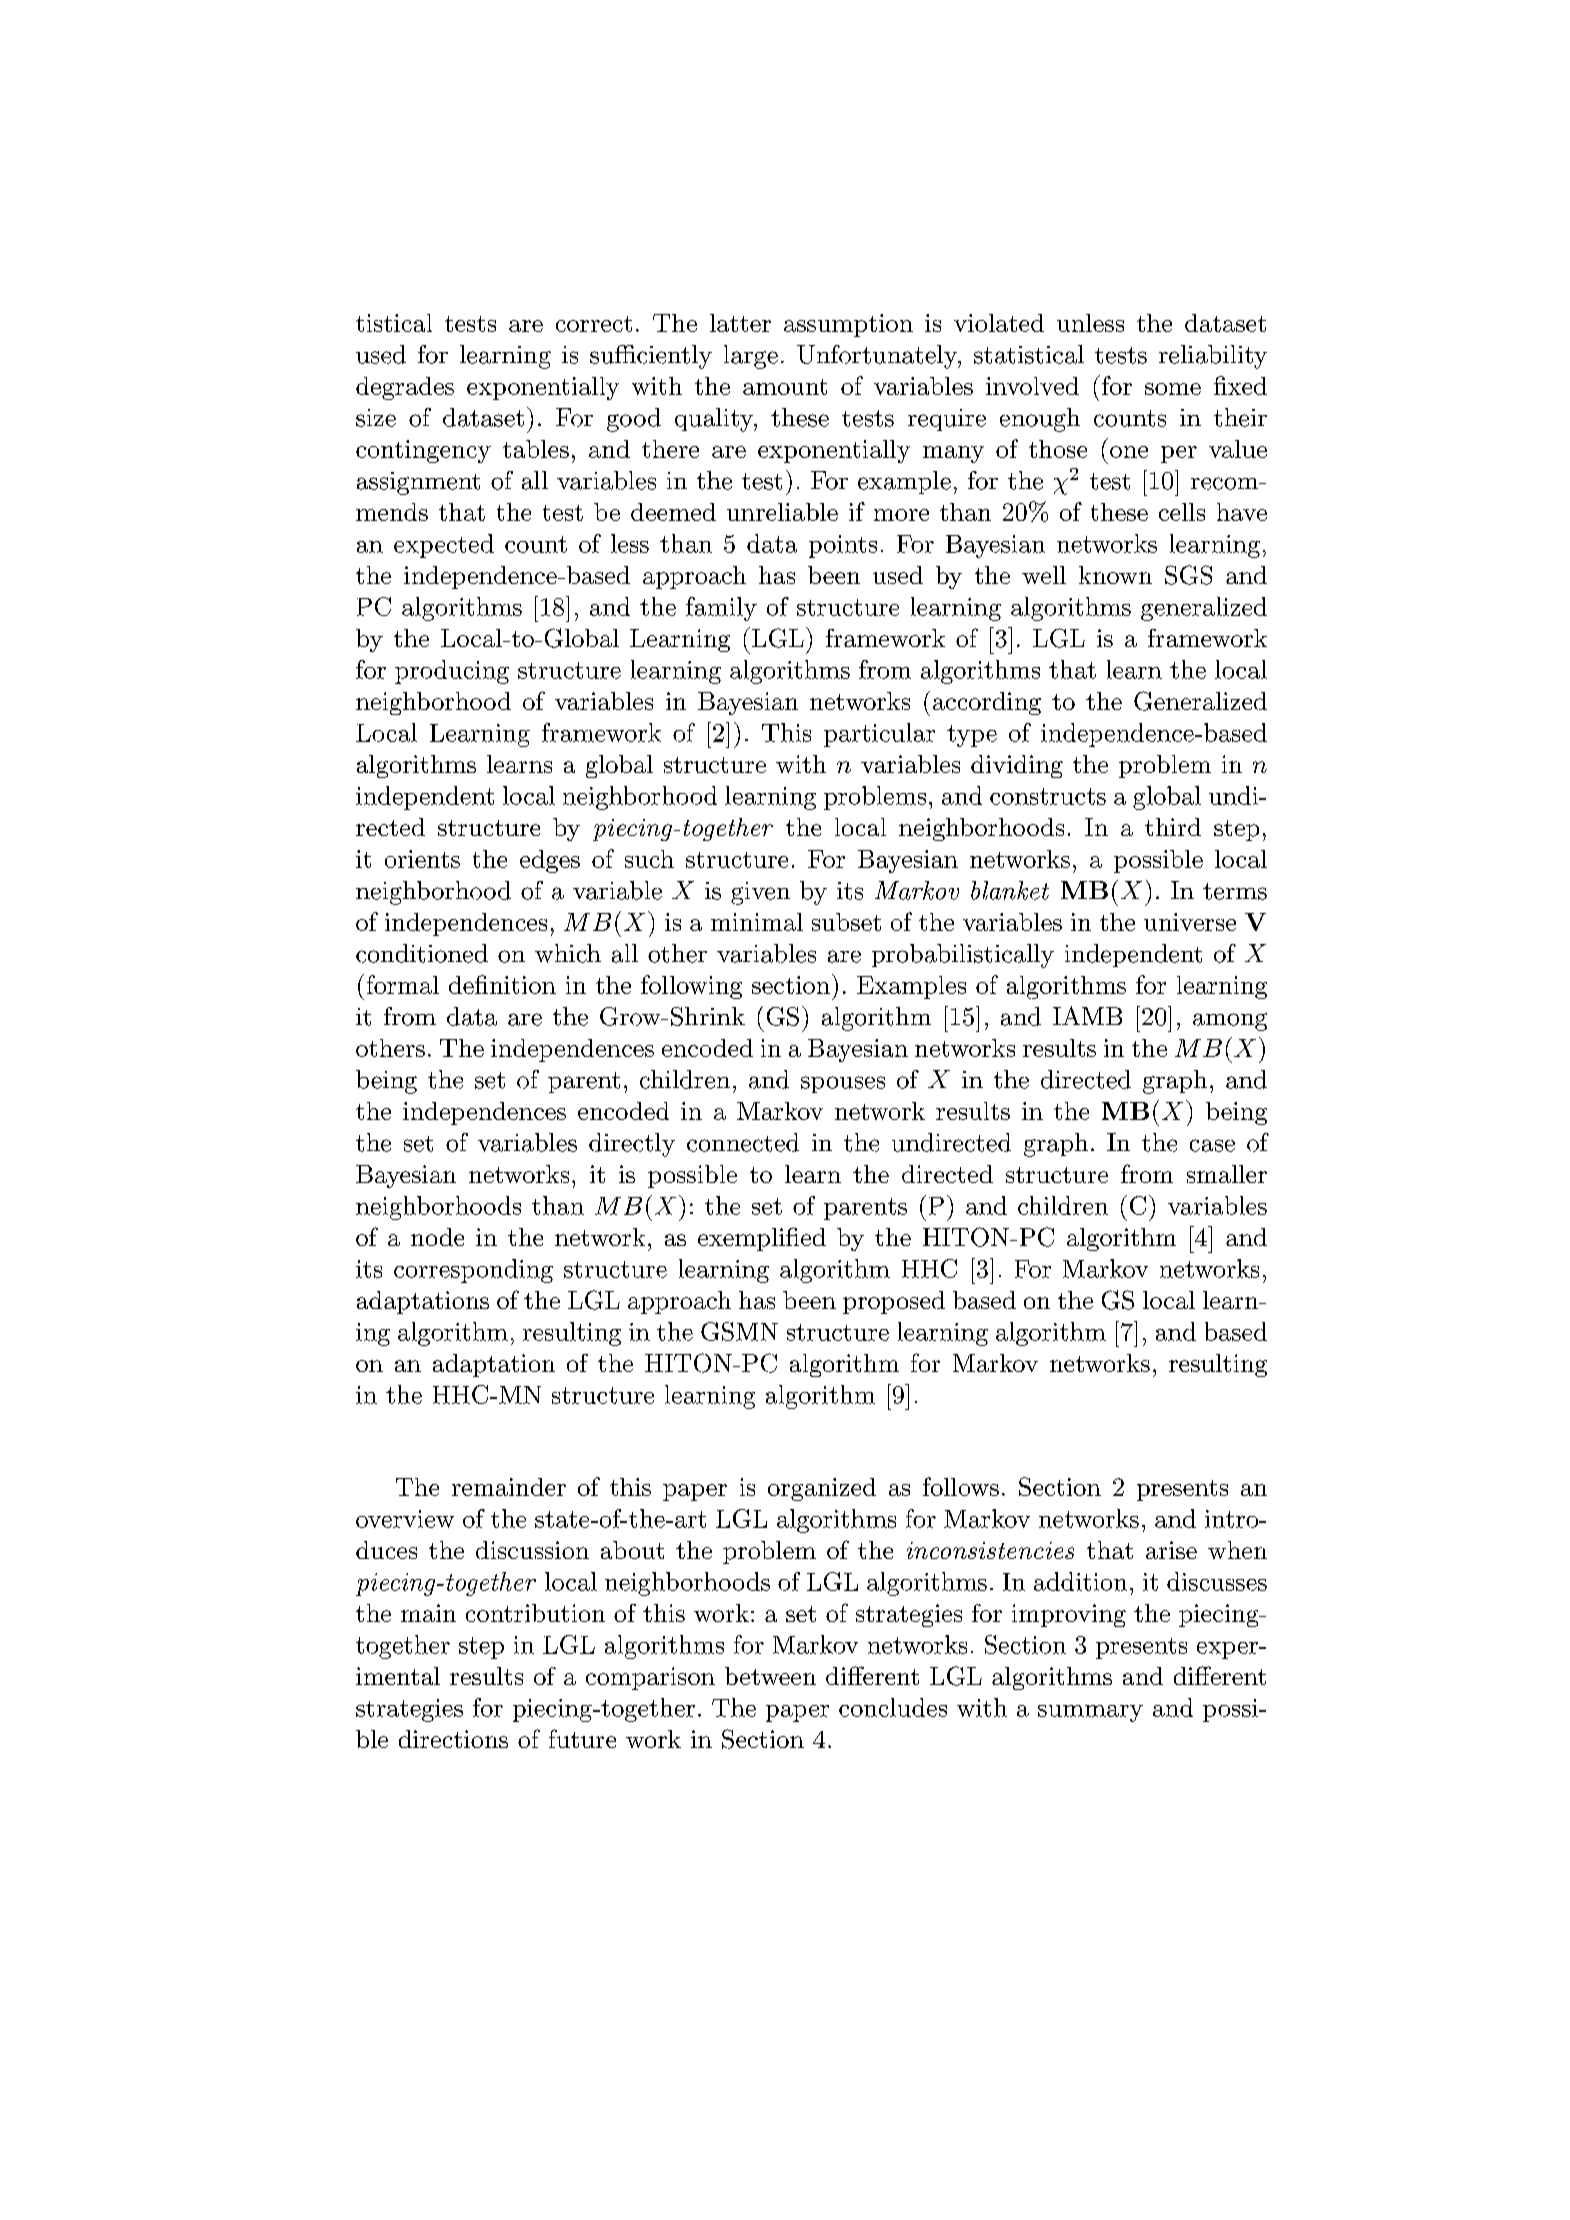  What do you see at coordinates (582, 1738) in the screenshot?
I see `future` at bounding box center [582, 1738].
